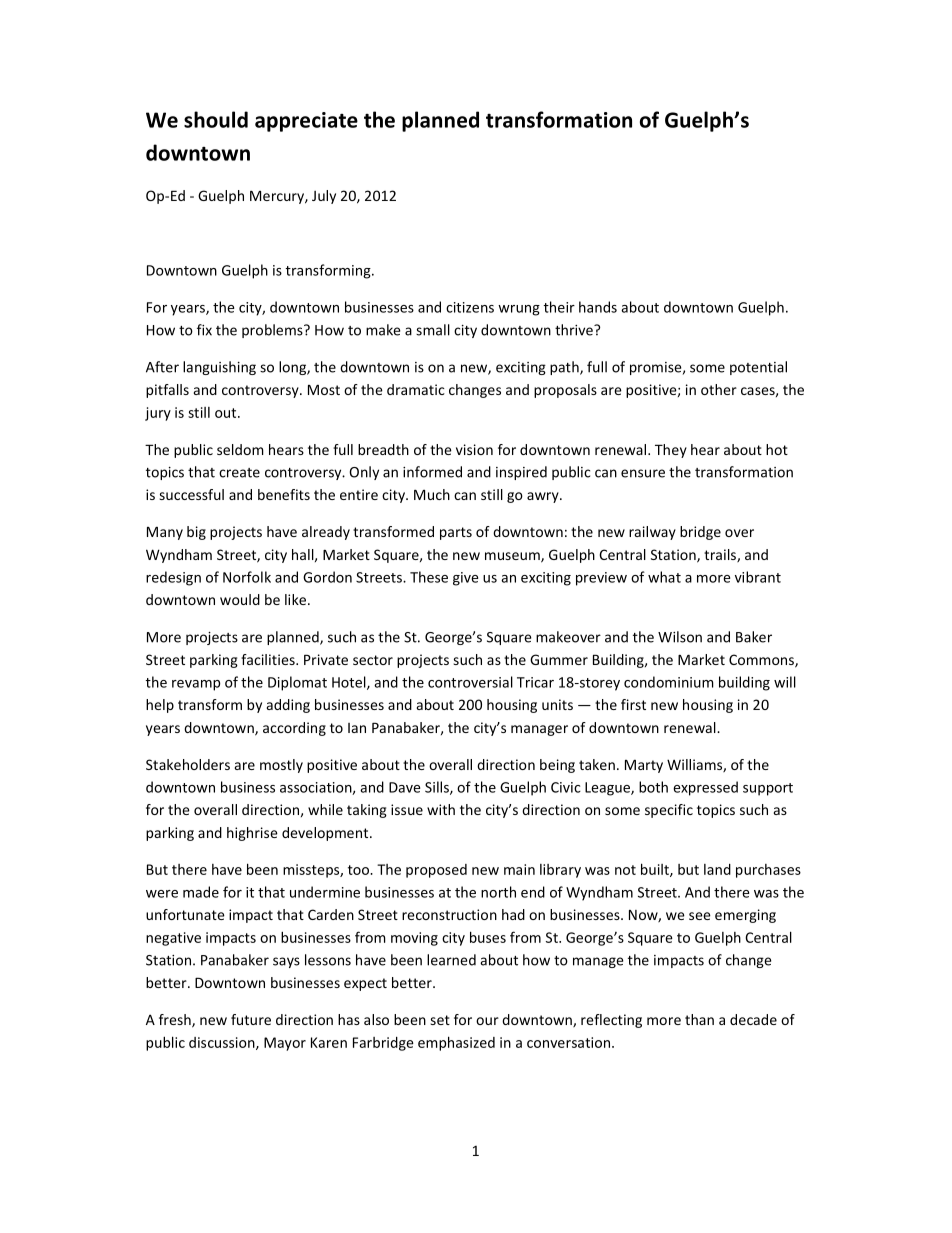 This page has width=952, height=1233. What do you see at coordinates (474, 449) in the page?
I see `vision` at bounding box center [474, 449].
